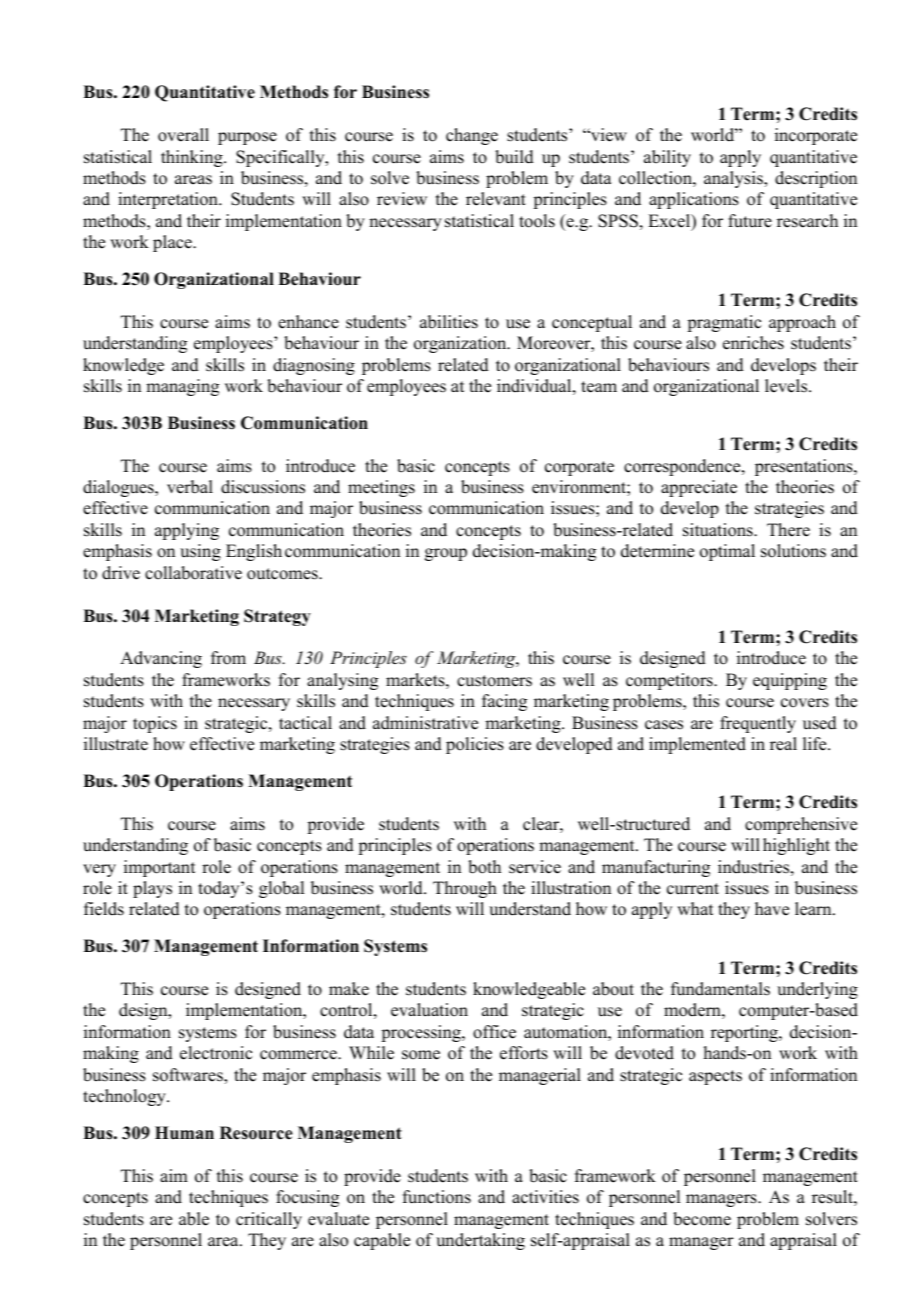 This document has height=1308, width=924. I want to click on analysis, so click(734, 179).
